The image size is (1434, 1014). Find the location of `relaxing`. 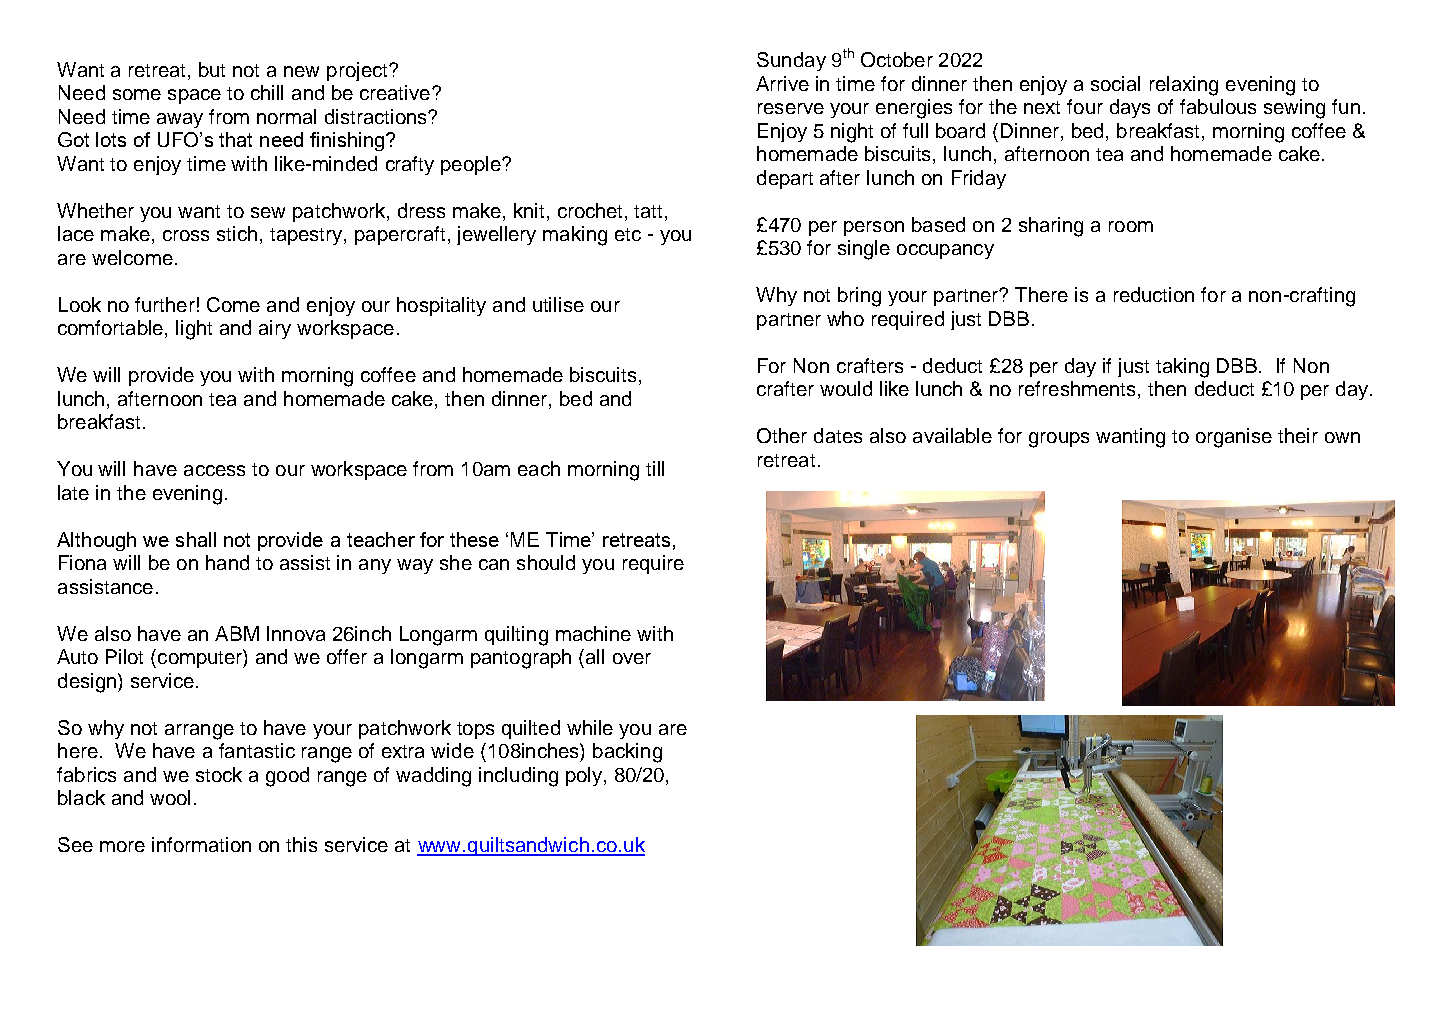

relaxing is located at coordinates (1184, 86).
